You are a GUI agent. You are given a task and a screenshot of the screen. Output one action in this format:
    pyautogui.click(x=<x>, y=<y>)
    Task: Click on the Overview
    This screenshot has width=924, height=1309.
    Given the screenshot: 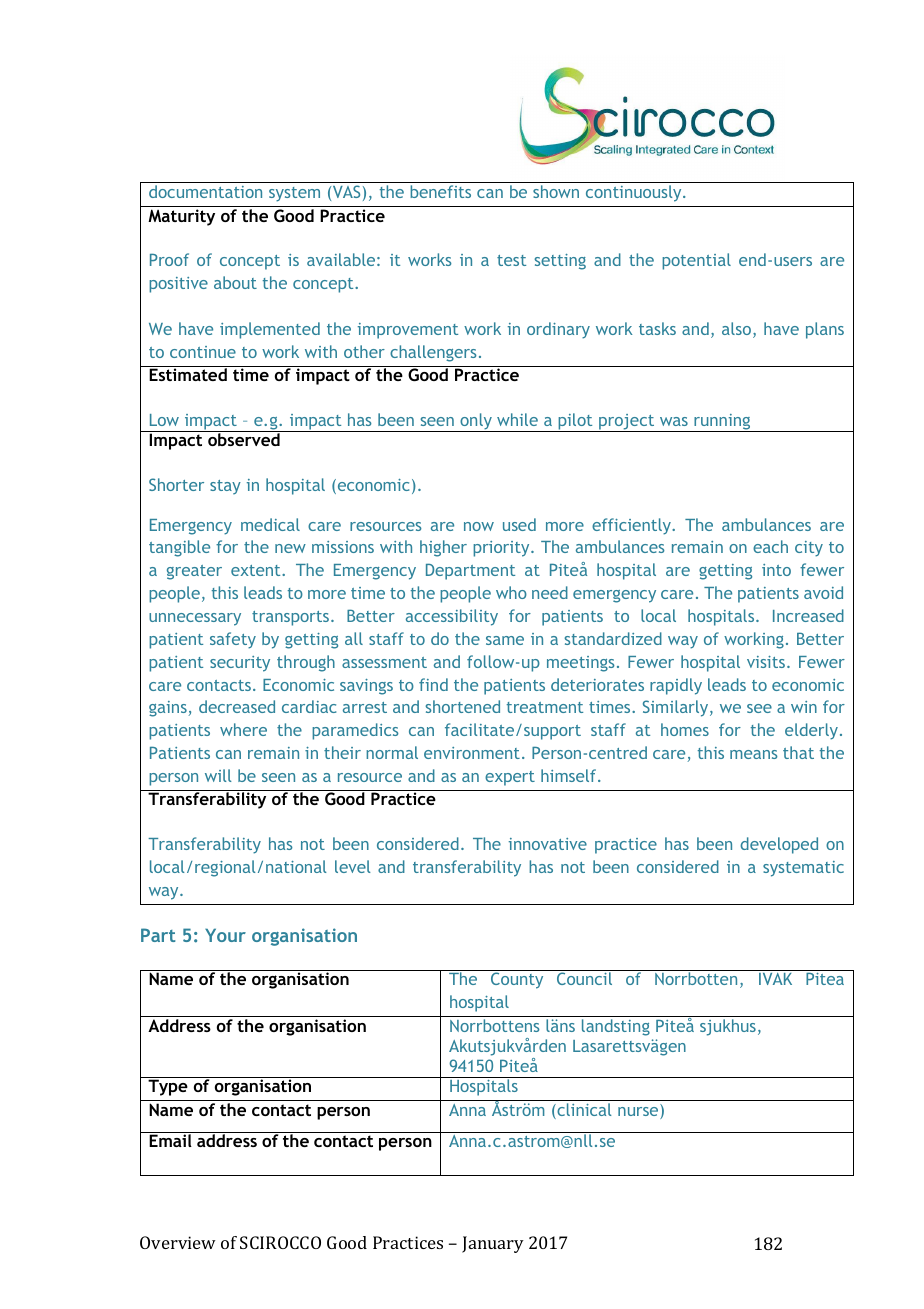 What is the action you would take?
    pyautogui.click(x=178, y=1242)
